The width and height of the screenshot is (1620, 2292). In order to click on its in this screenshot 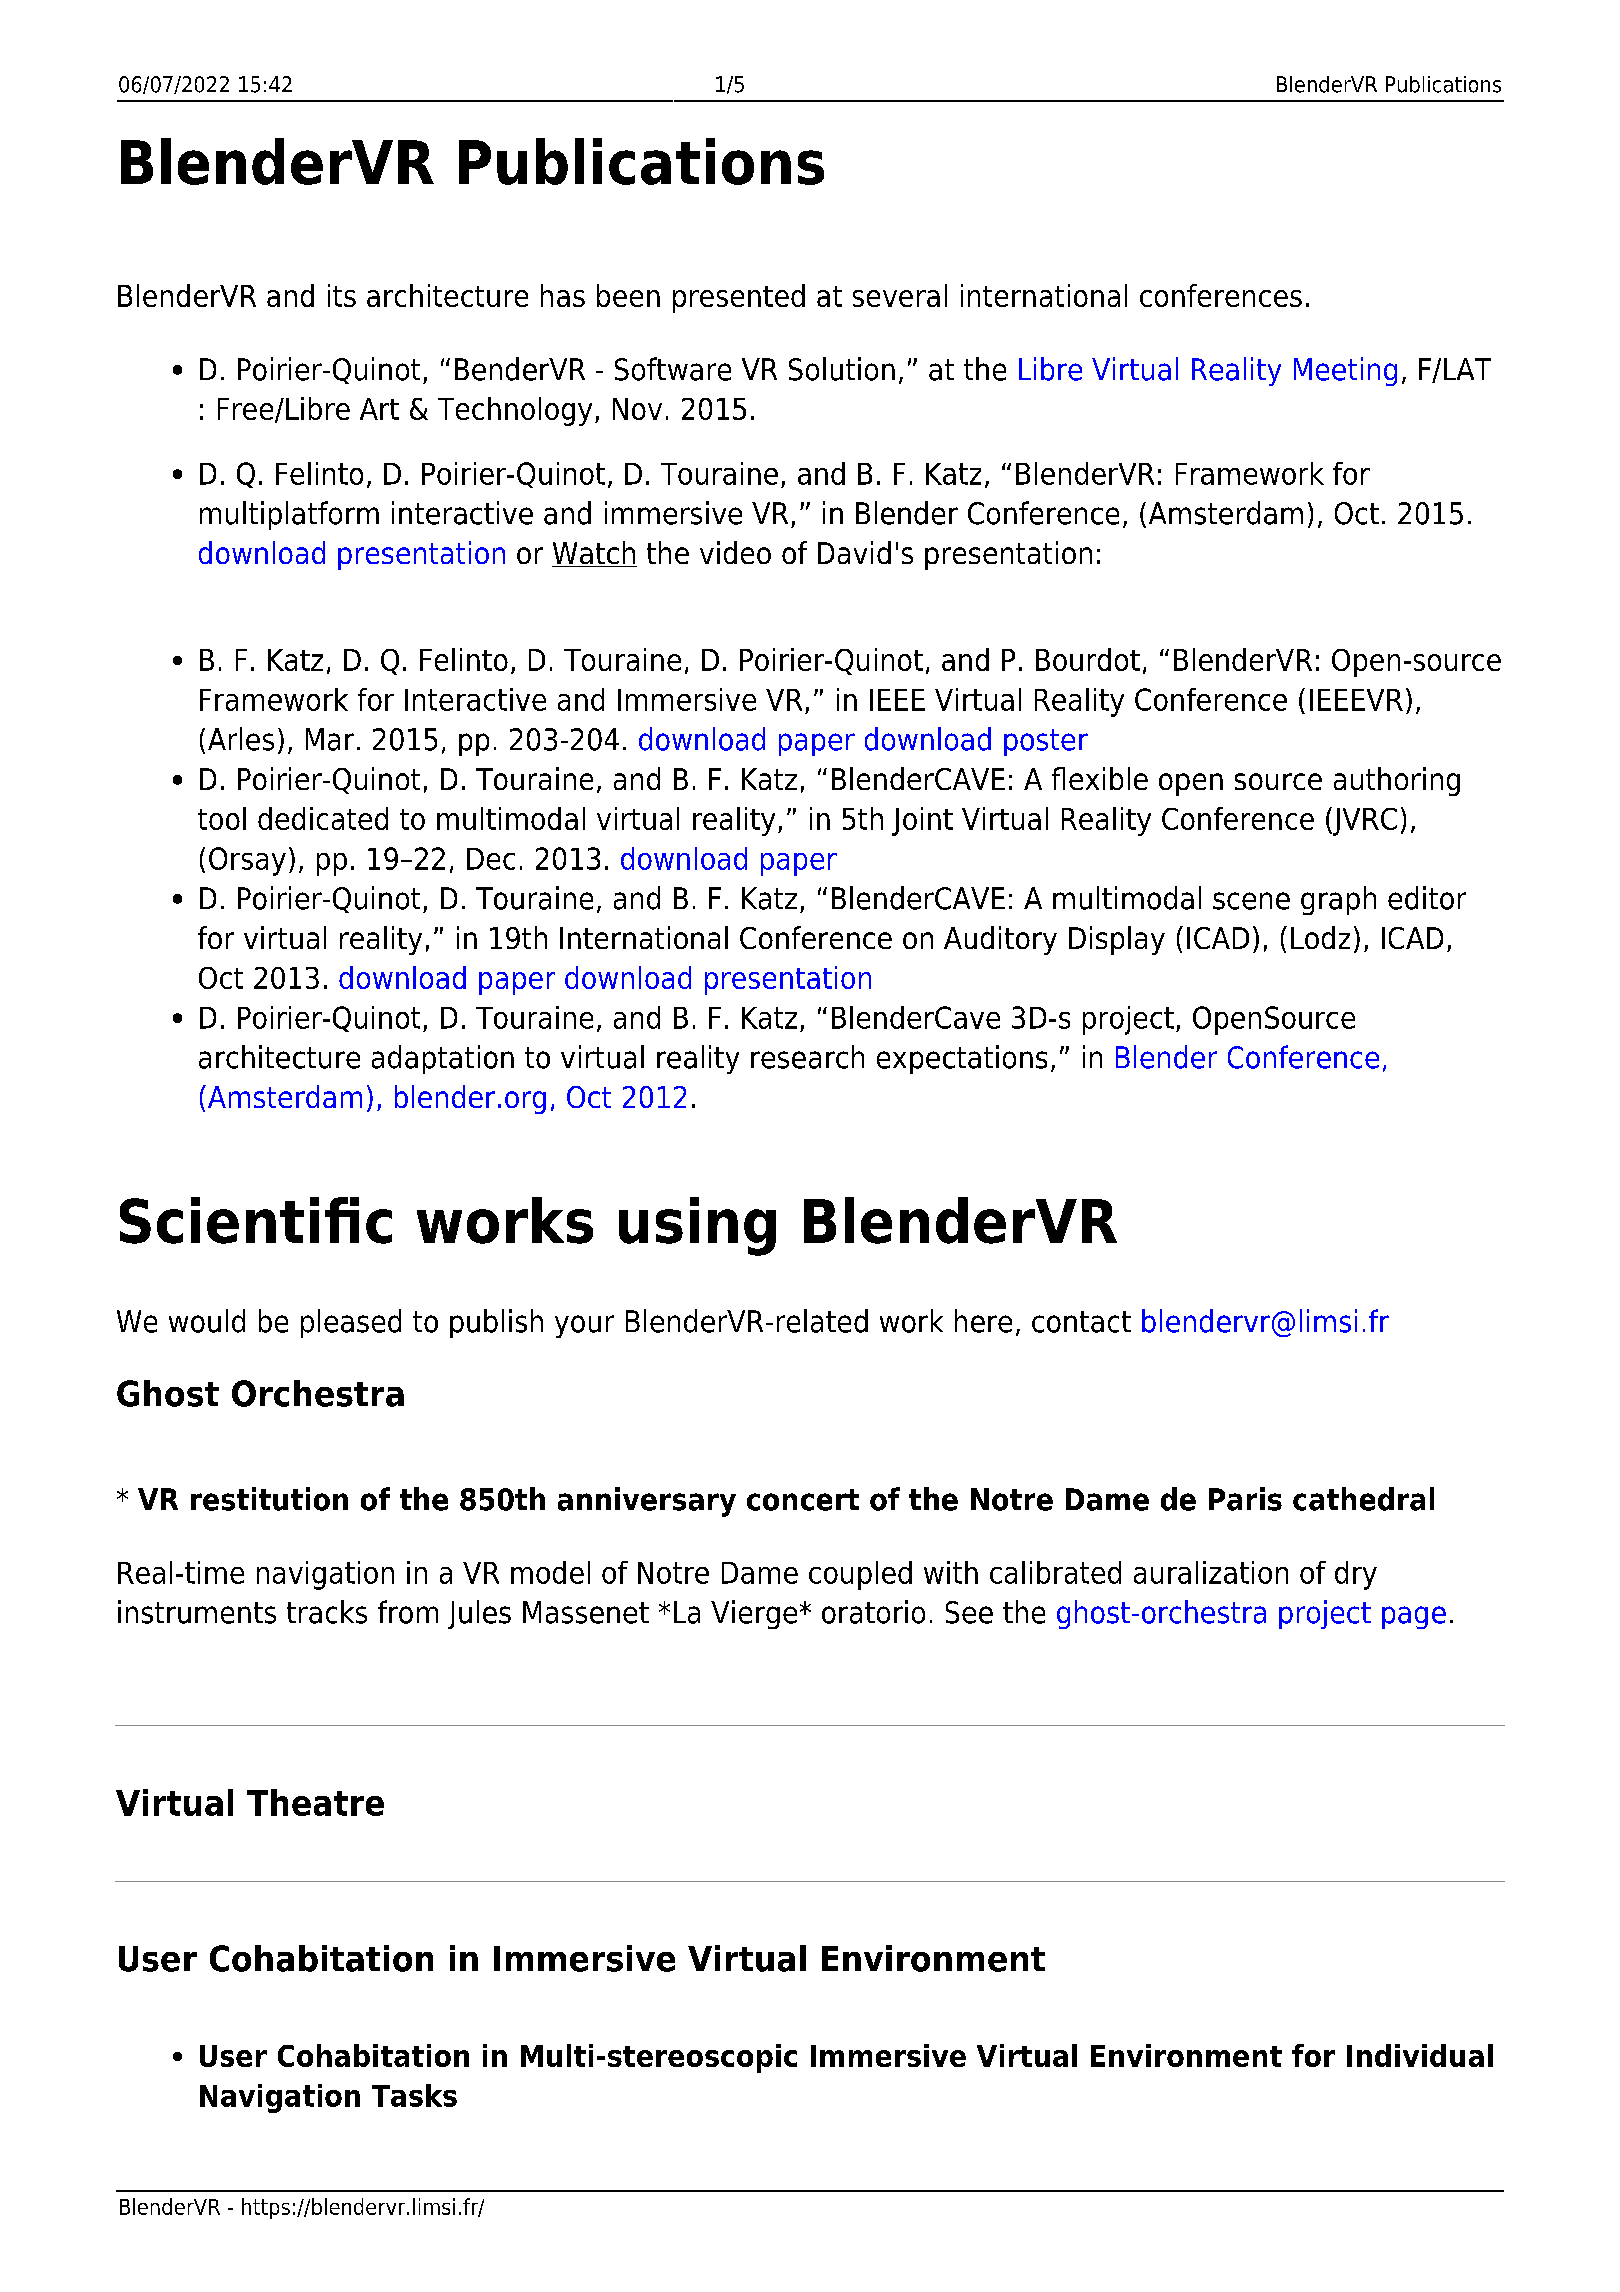, I will do `click(342, 295)`.
